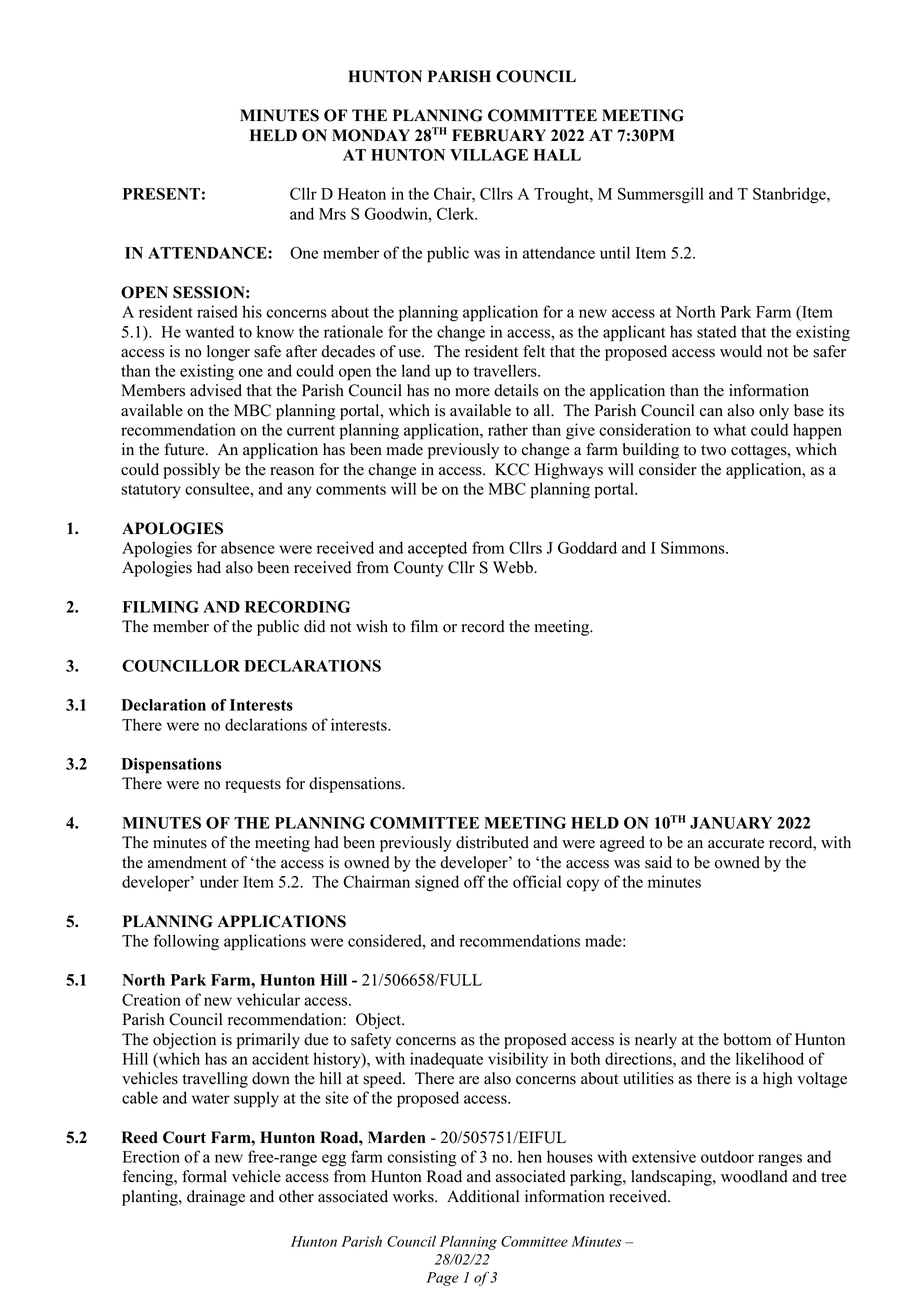 This document has width=924, height=1308. What do you see at coordinates (372, 626) in the document?
I see `wish` at bounding box center [372, 626].
